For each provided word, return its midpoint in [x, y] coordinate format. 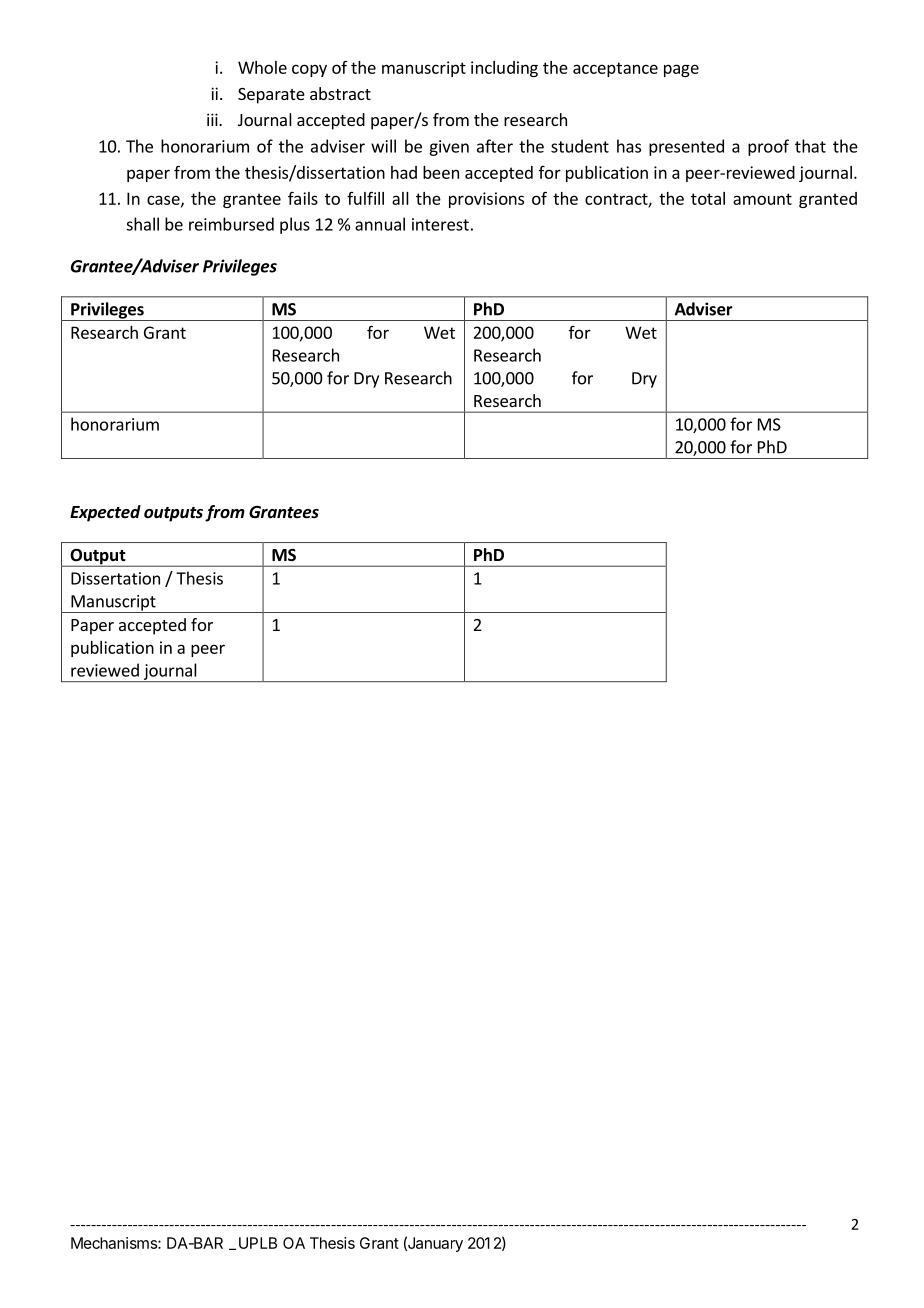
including [504, 69]
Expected [105, 513]
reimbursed [231, 224]
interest [440, 224]
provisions [486, 200]
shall [142, 224]
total [708, 198]
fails [303, 198]
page [681, 70]
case [164, 201]
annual [380, 224]
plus [295, 225]
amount [762, 199]
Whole [262, 67]
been [441, 172]
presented [686, 147]
